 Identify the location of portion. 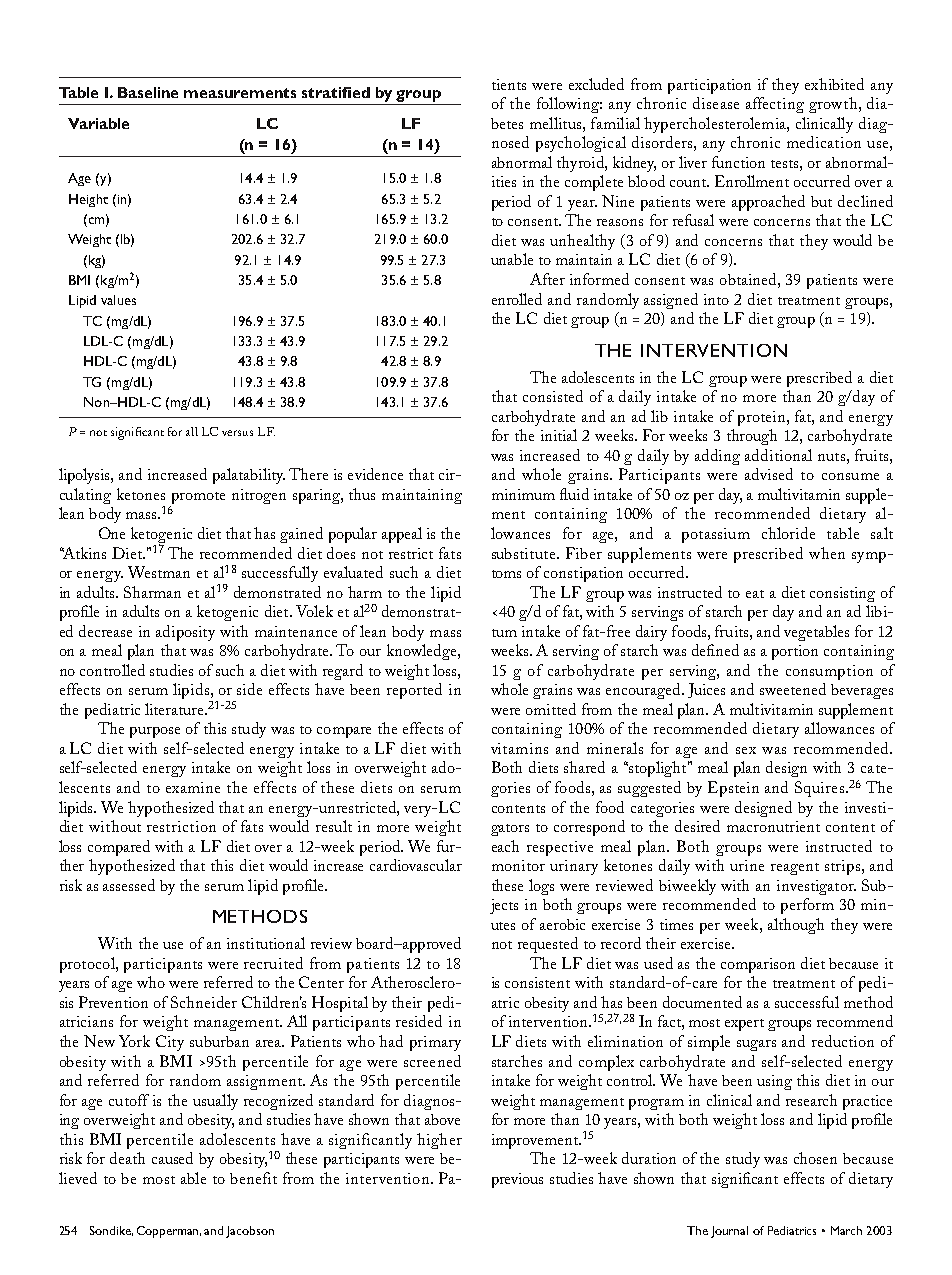
(795, 652).
